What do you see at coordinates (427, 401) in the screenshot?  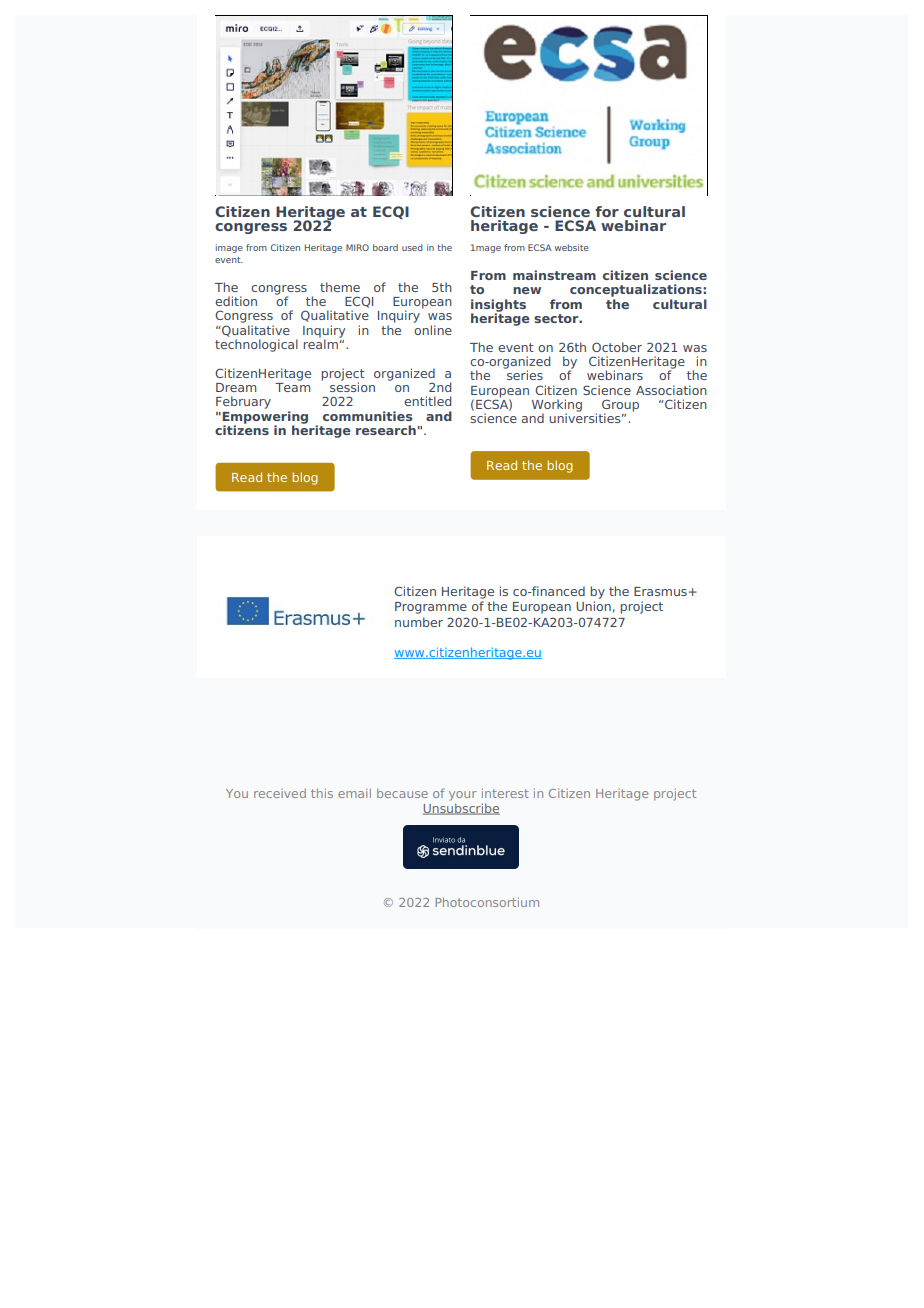 I see `entitled` at bounding box center [427, 401].
